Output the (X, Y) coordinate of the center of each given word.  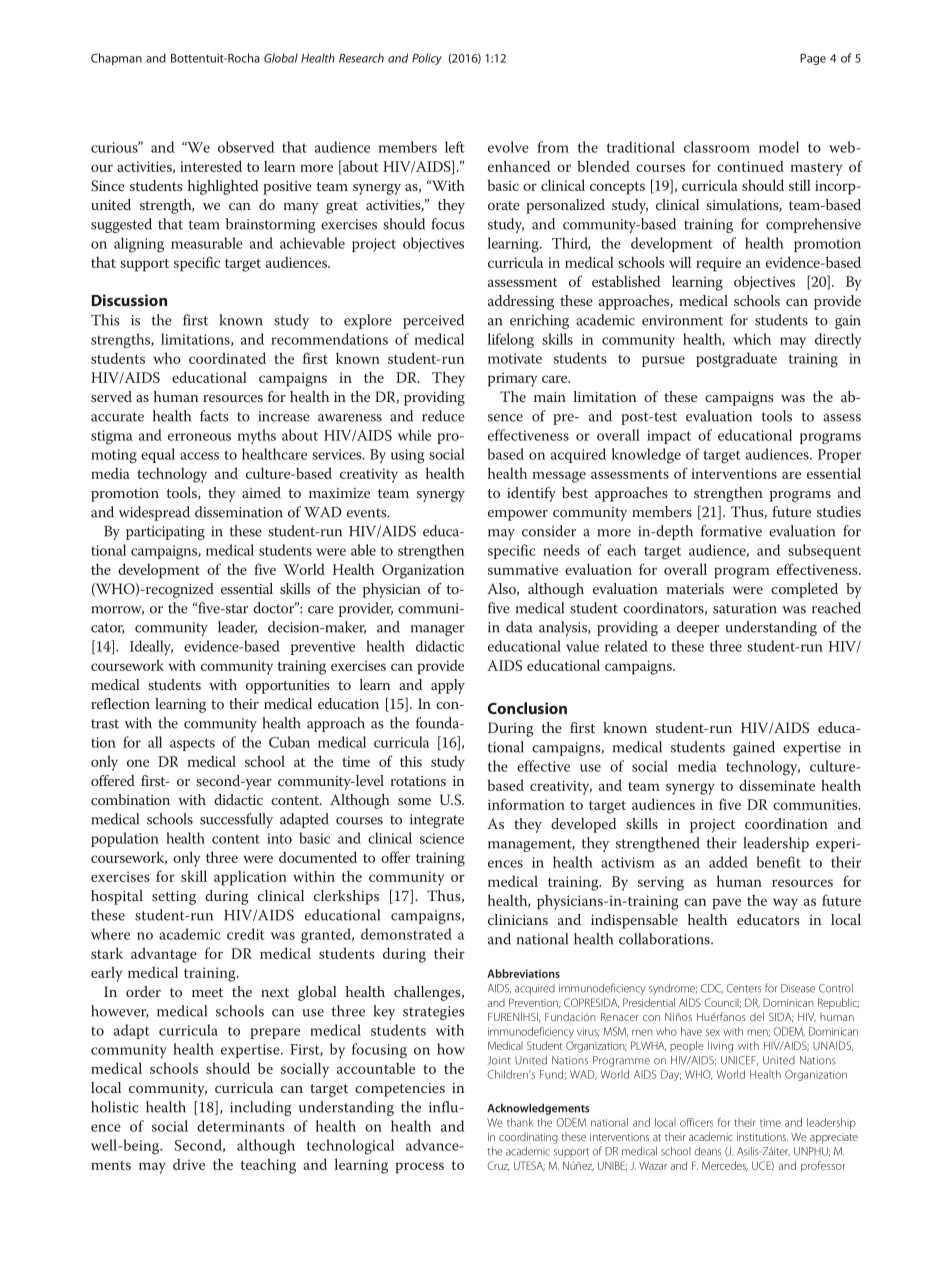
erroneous (199, 437)
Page (813, 59)
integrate (437, 821)
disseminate (777, 785)
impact (669, 437)
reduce (443, 416)
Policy (427, 59)
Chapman (116, 59)
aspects (192, 744)
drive (189, 1164)
